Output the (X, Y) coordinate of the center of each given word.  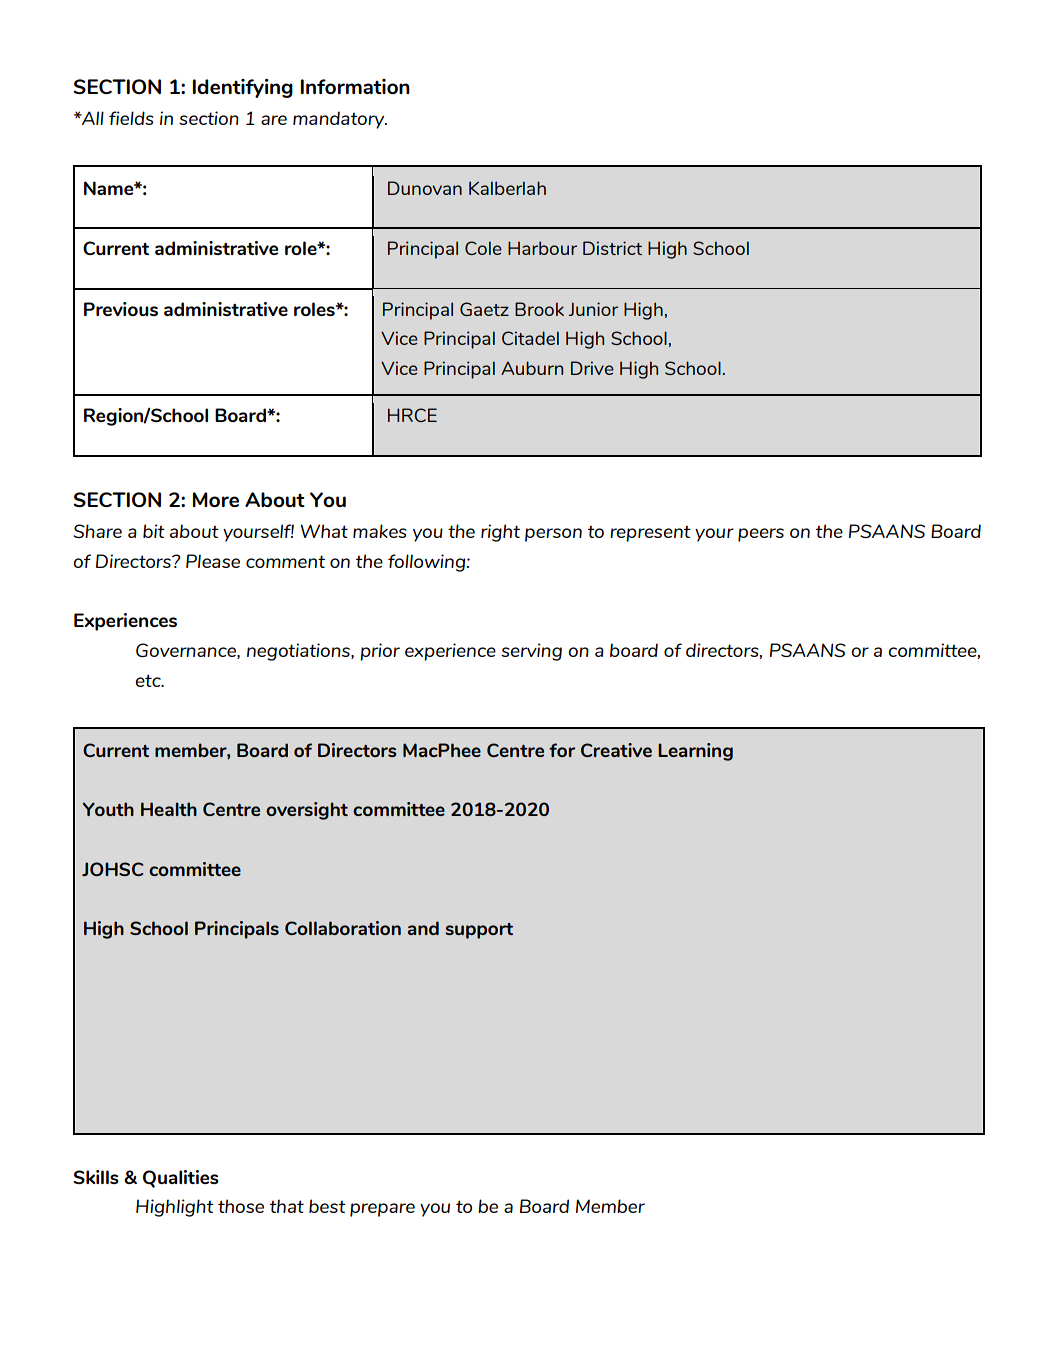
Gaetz (484, 309)
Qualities (181, 1179)
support (479, 931)
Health (169, 809)
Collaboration (343, 928)
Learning (695, 752)
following (428, 563)
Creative (616, 750)
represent (650, 534)
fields (131, 118)
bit (154, 531)
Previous (121, 309)
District (612, 248)
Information (355, 86)
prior (380, 652)
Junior (593, 309)
